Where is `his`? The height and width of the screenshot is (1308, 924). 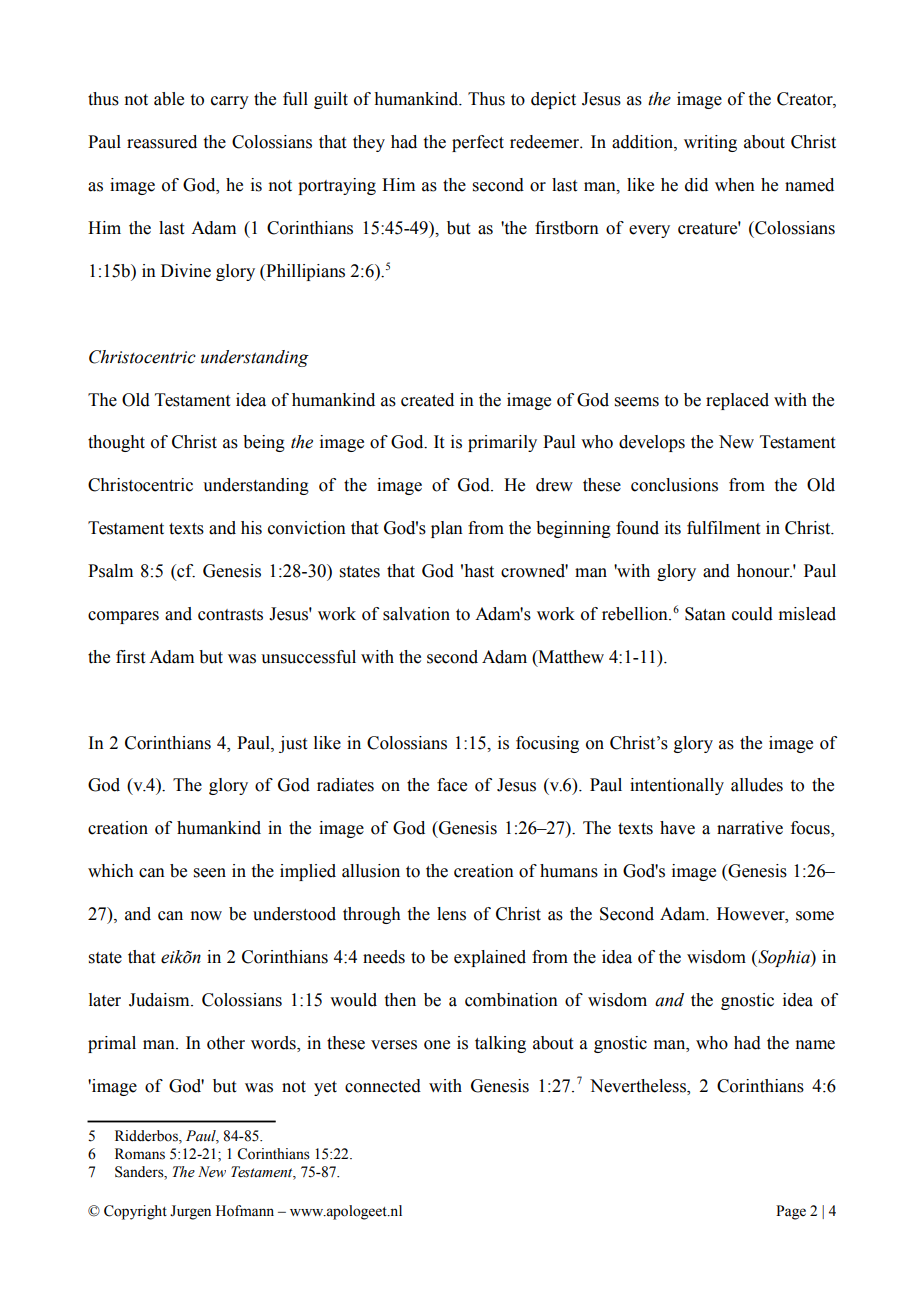 his is located at coordinates (251, 528).
